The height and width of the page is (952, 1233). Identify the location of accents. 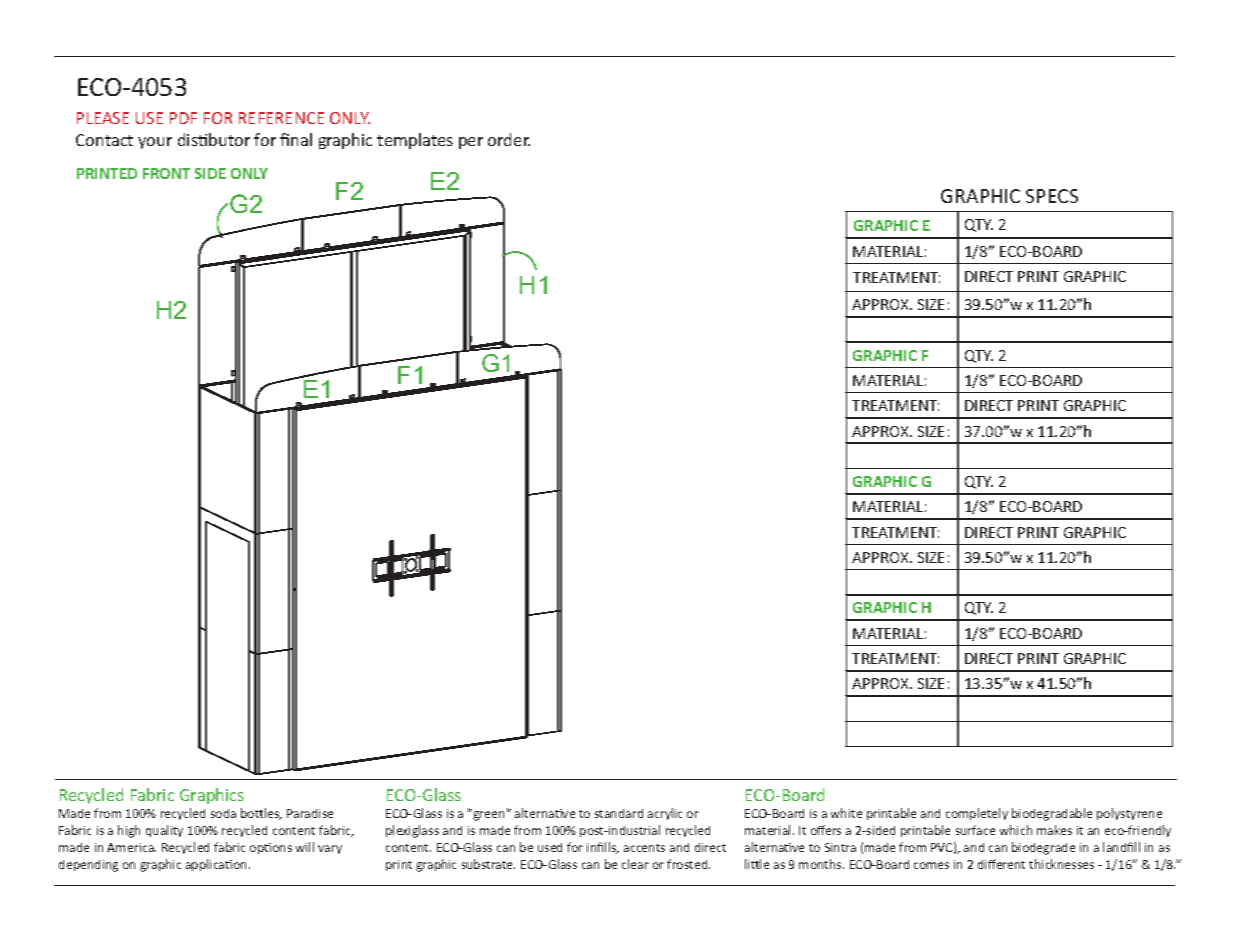
(644, 848).
